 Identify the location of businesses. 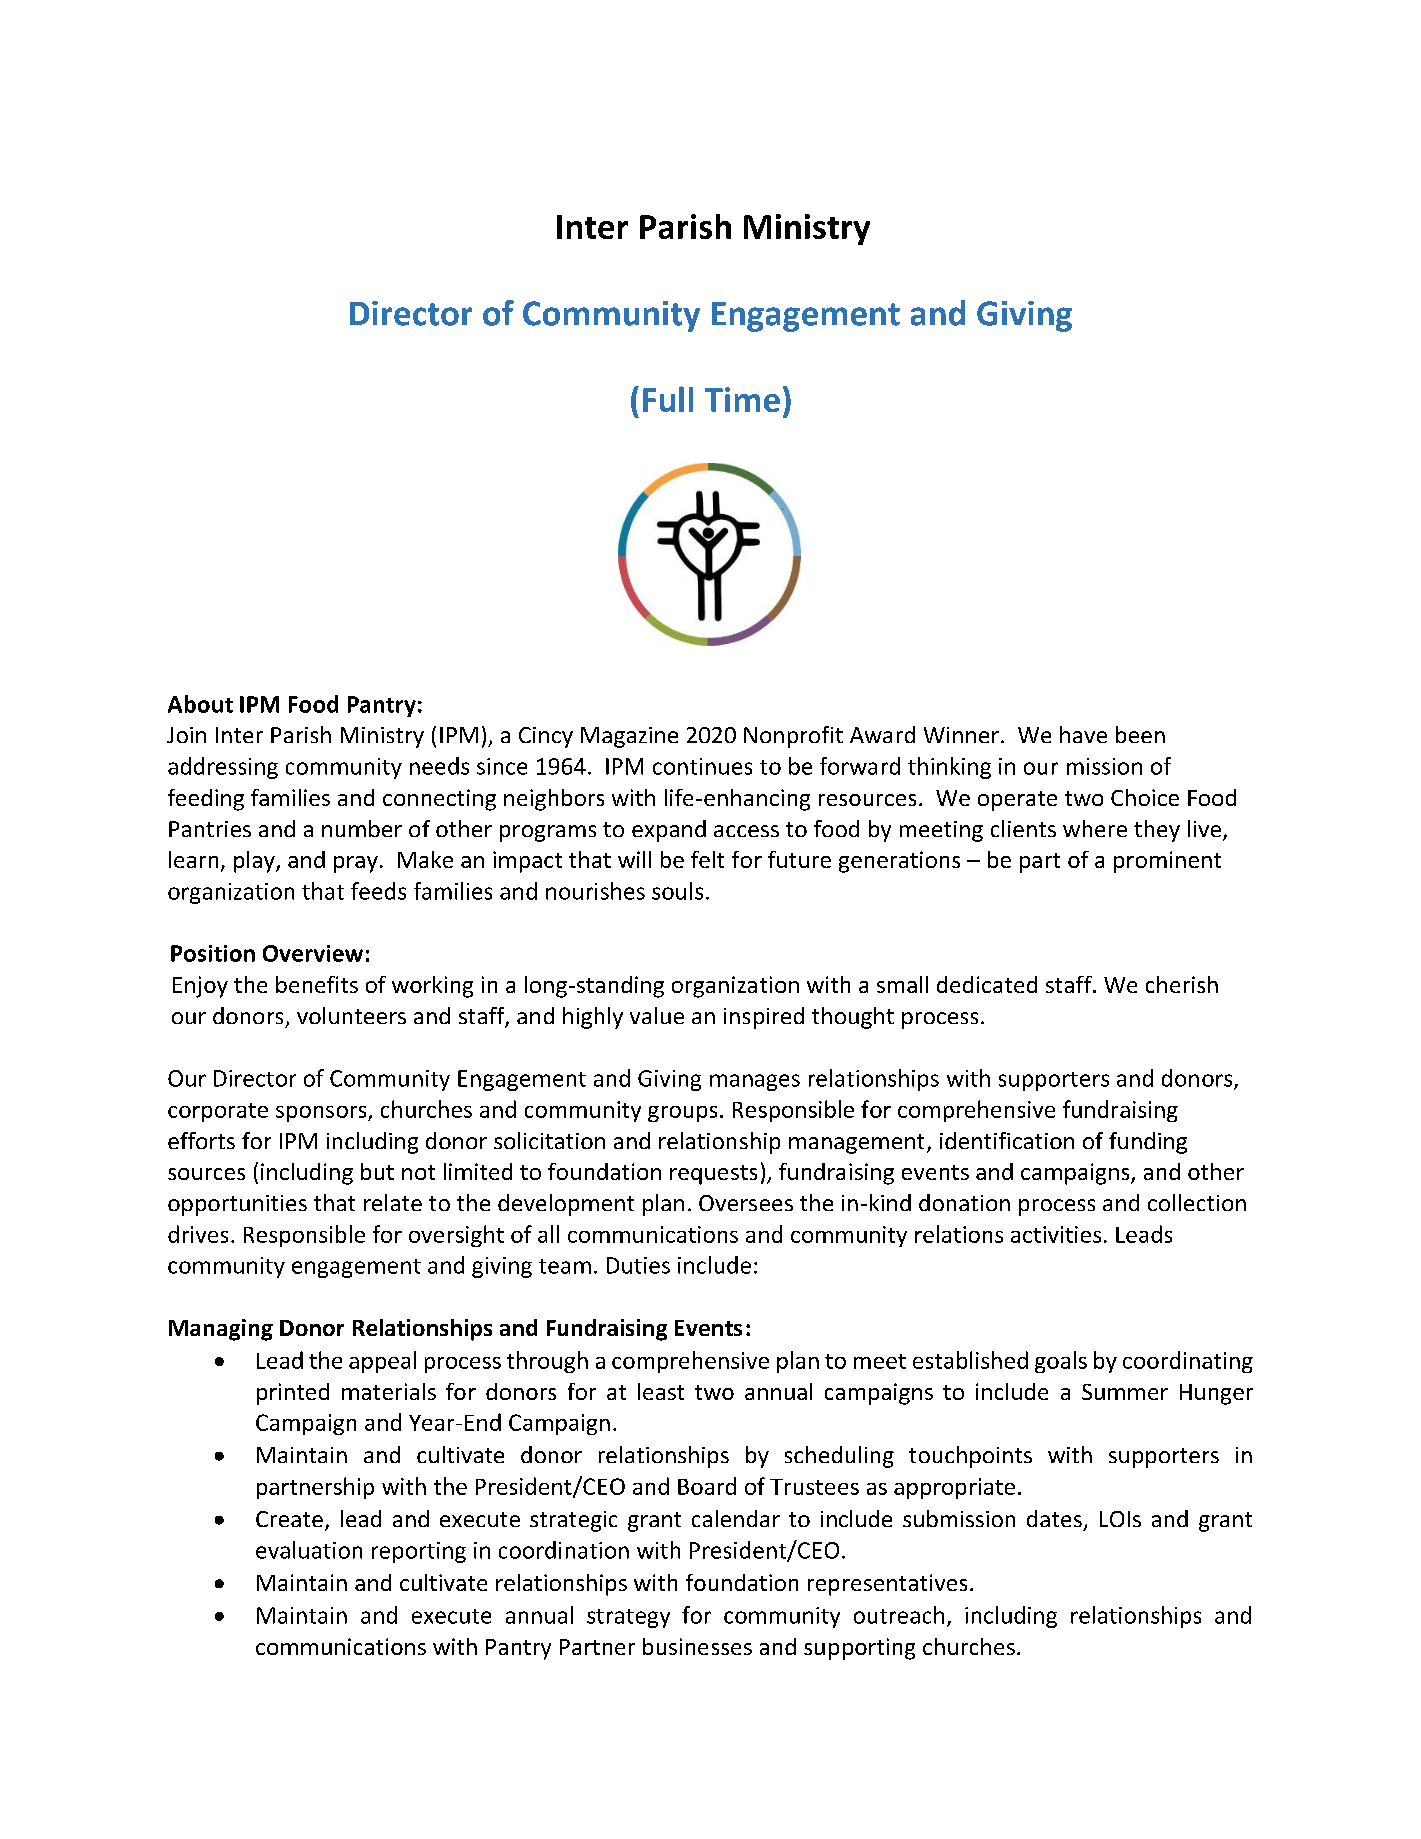
(697, 1646).
